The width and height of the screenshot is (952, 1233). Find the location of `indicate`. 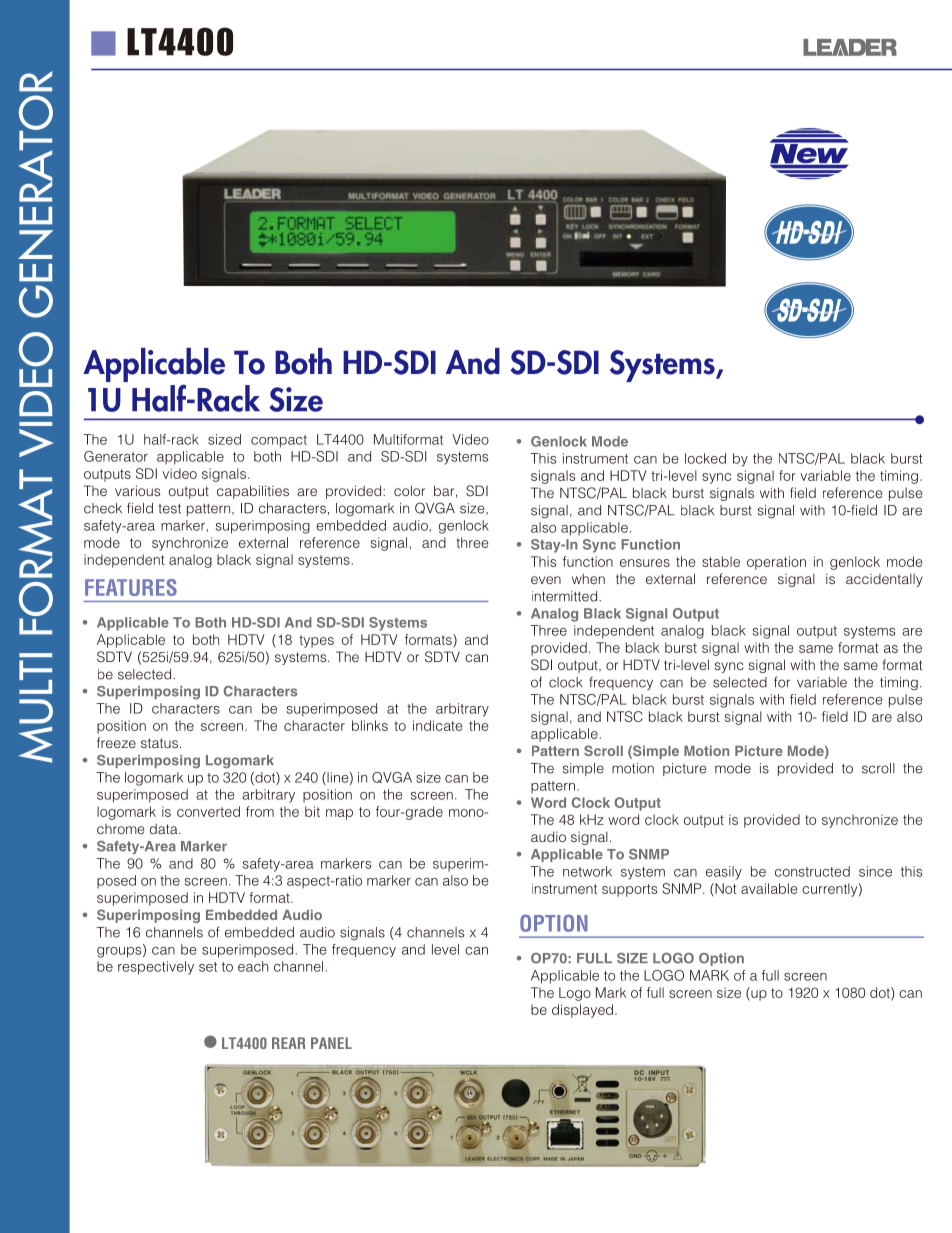

indicate is located at coordinates (438, 725).
